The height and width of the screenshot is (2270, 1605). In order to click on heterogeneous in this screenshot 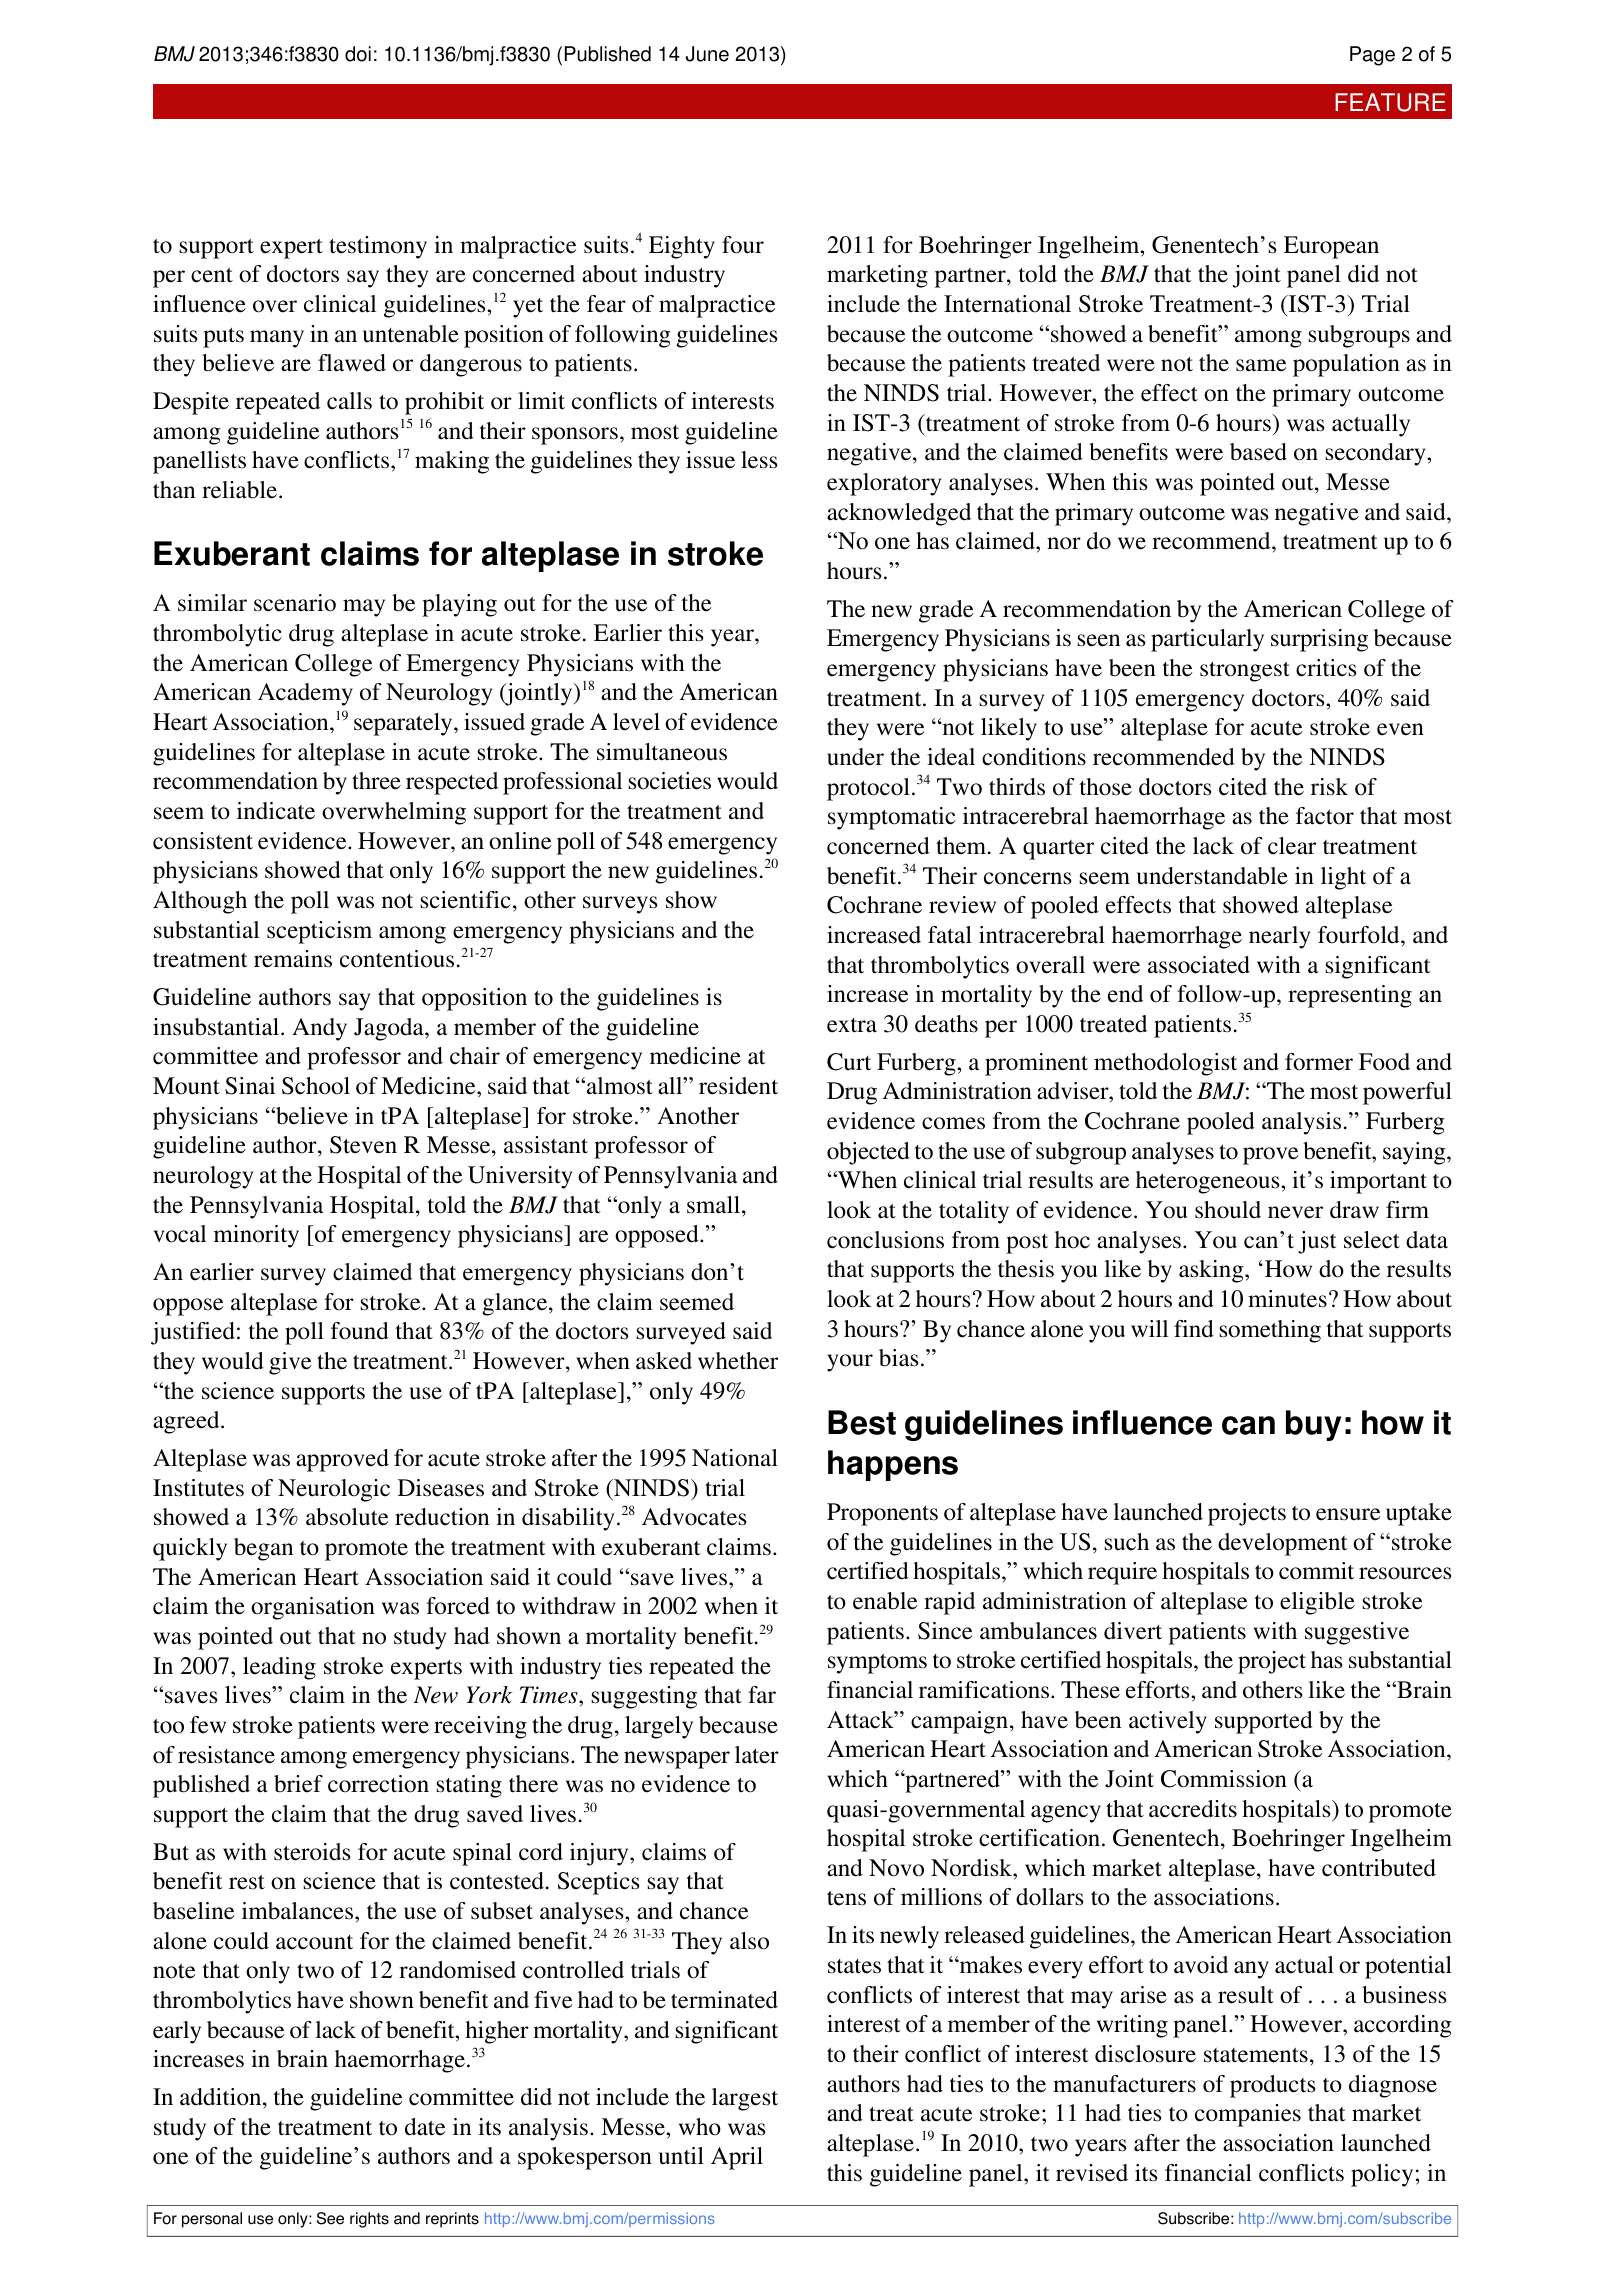, I will do `click(1209, 1182)`.
